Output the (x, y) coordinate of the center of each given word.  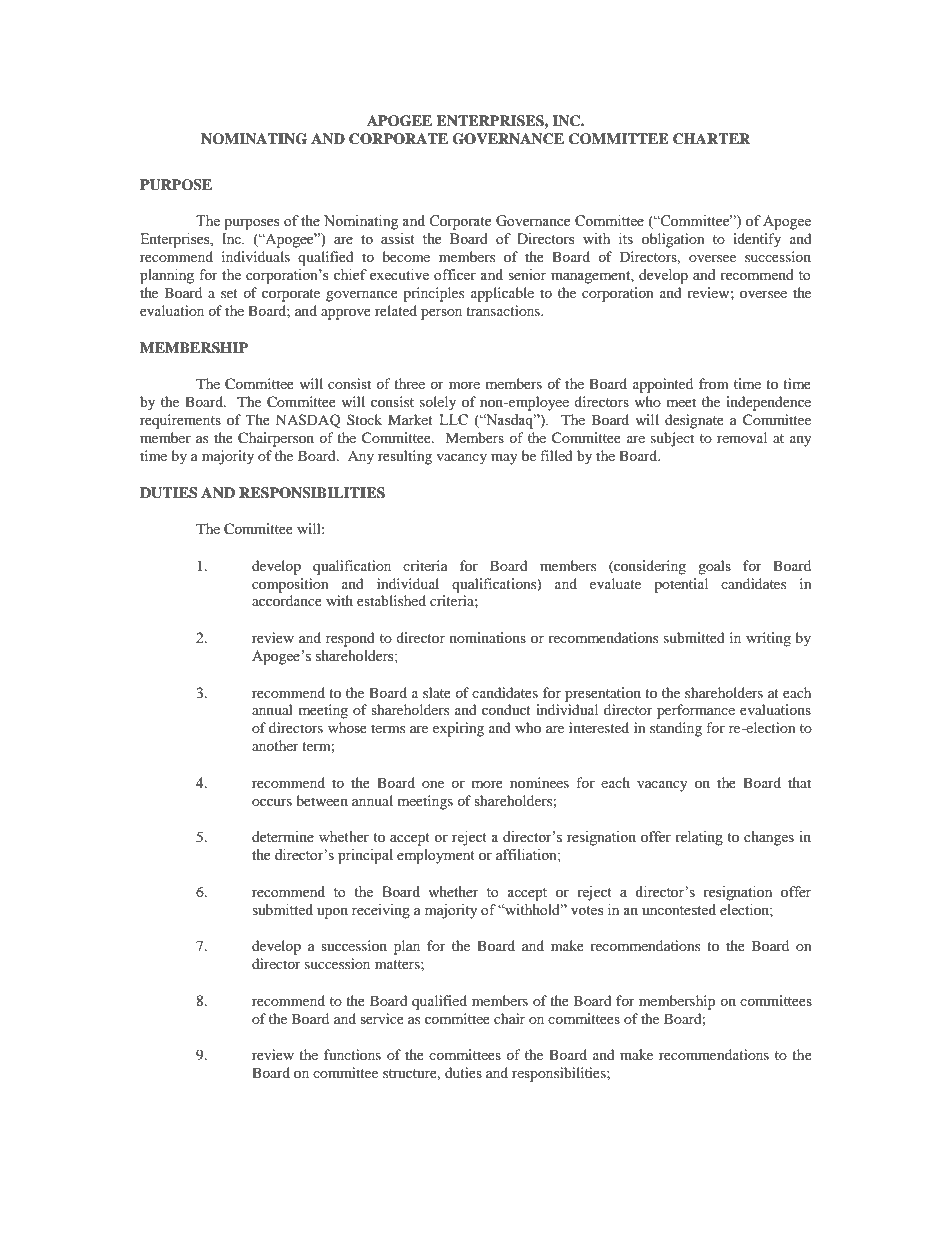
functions (352, 1054)
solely (438, 403)
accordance (287, 600)
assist (398, 239)
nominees (539, 782)
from (714, 383)
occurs (272, 802)
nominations (488, 637)
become (406, 256)
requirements (180, 421)
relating (699, 838)
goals (714, 567)
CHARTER (711, 139)
